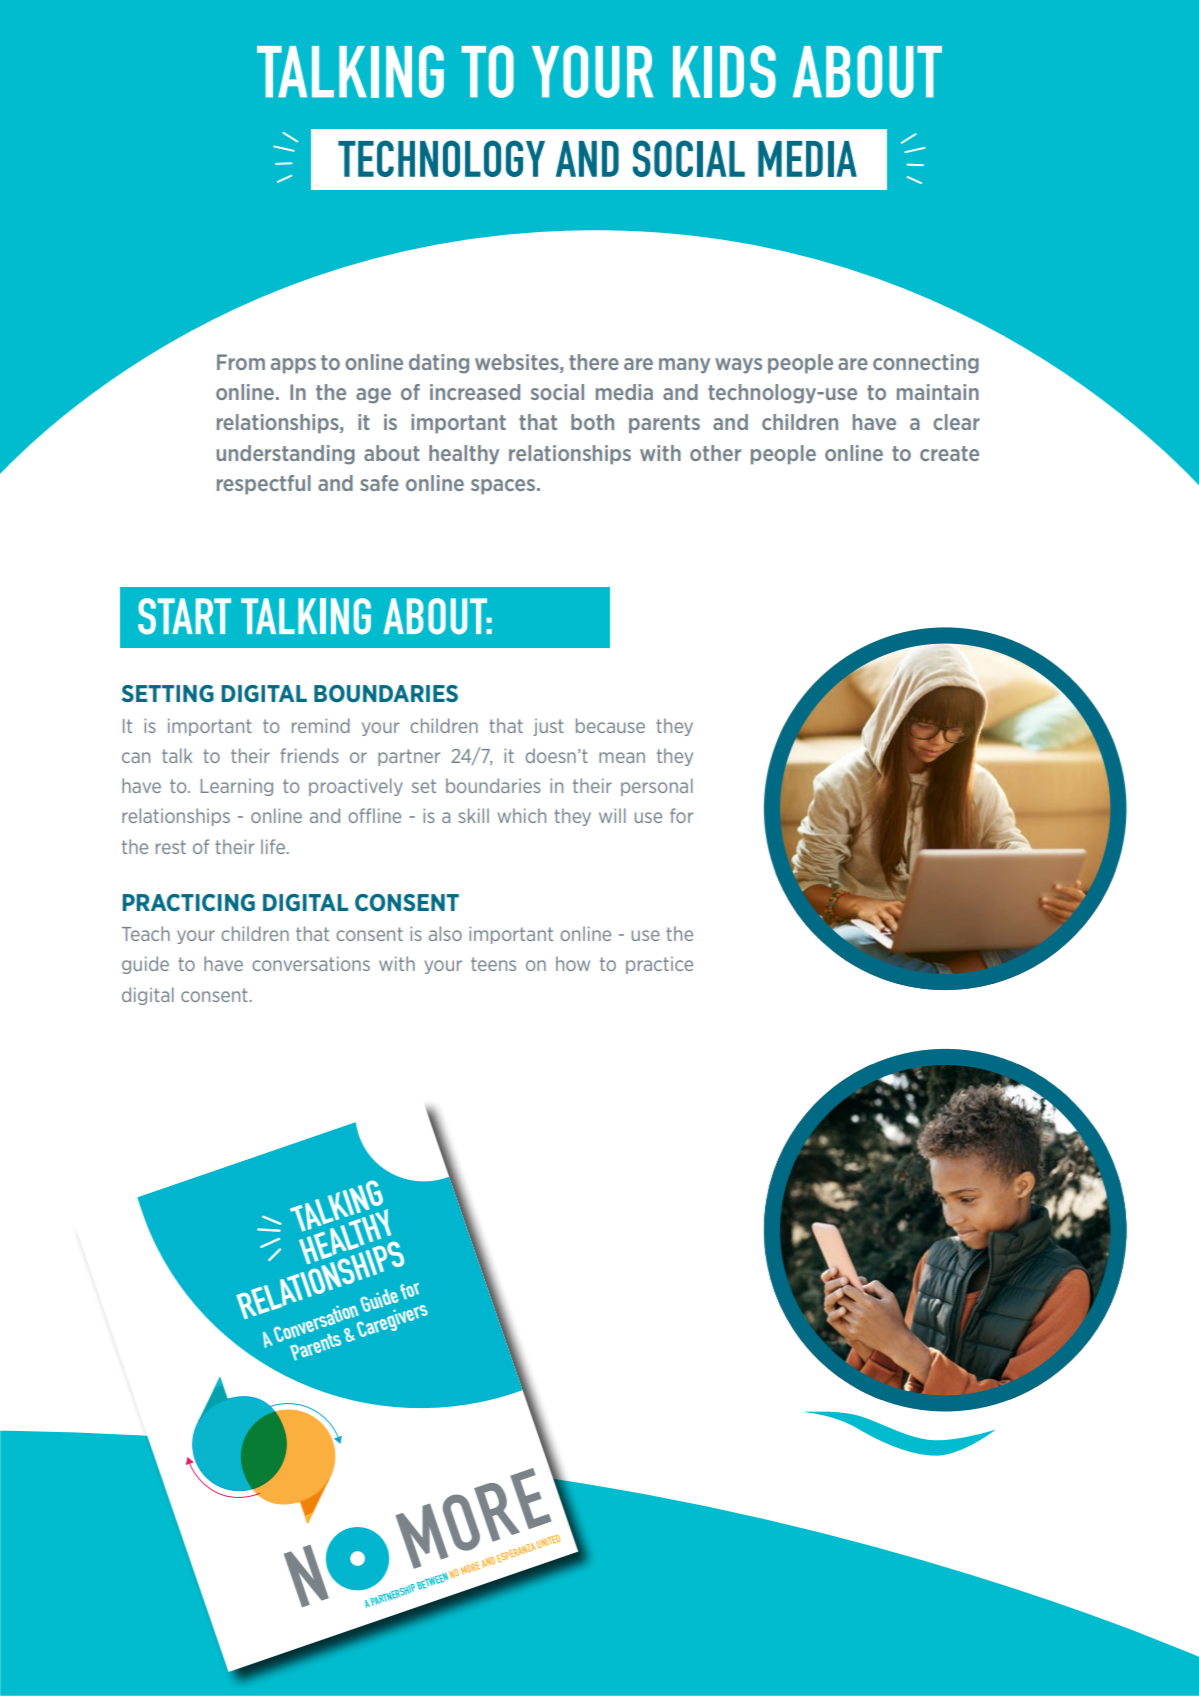  What do you see at coordinates (949, 453) in the image?
I see `create` at bounding box center [949, 453].
